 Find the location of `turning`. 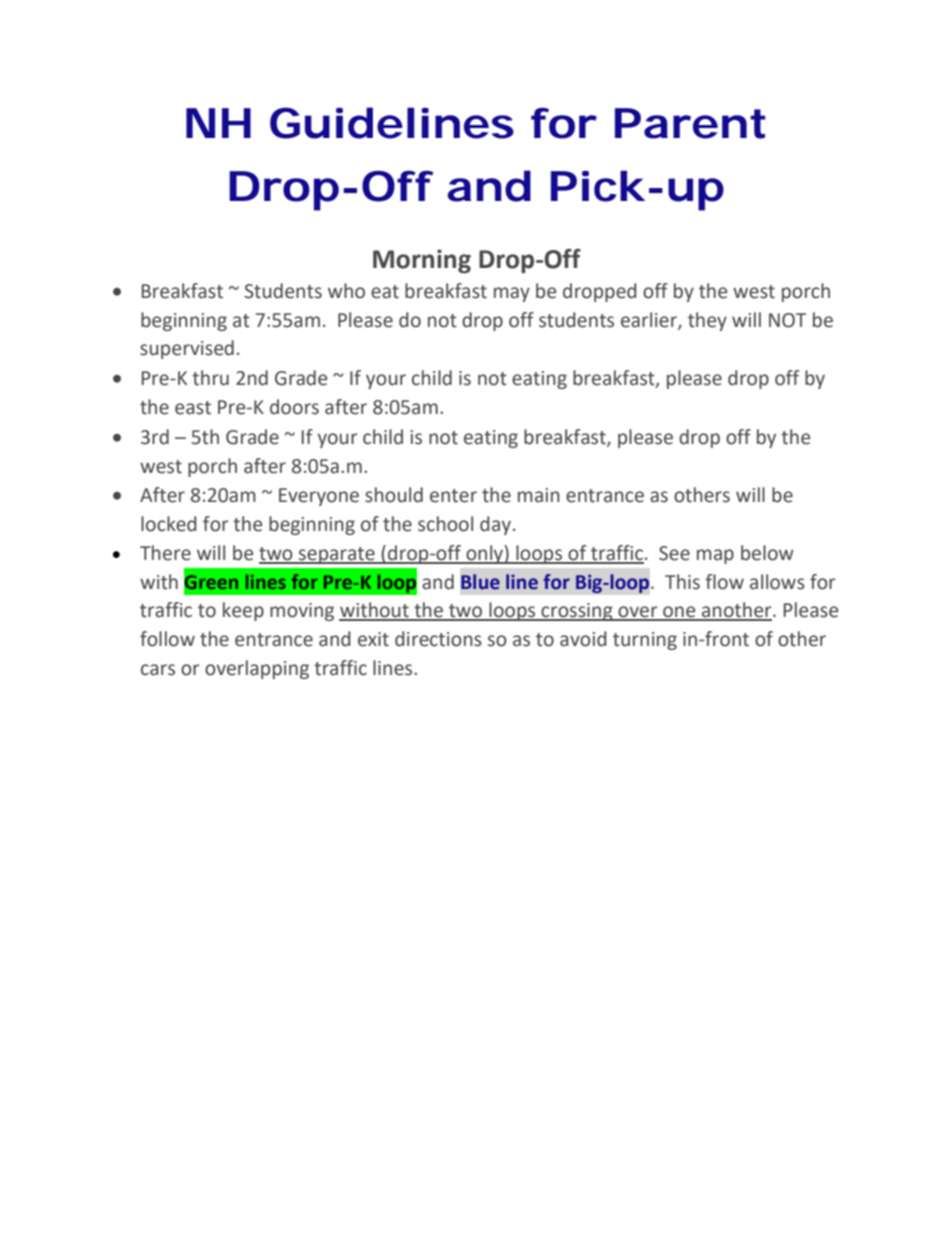

turning is located at coordinates (645, 641).
